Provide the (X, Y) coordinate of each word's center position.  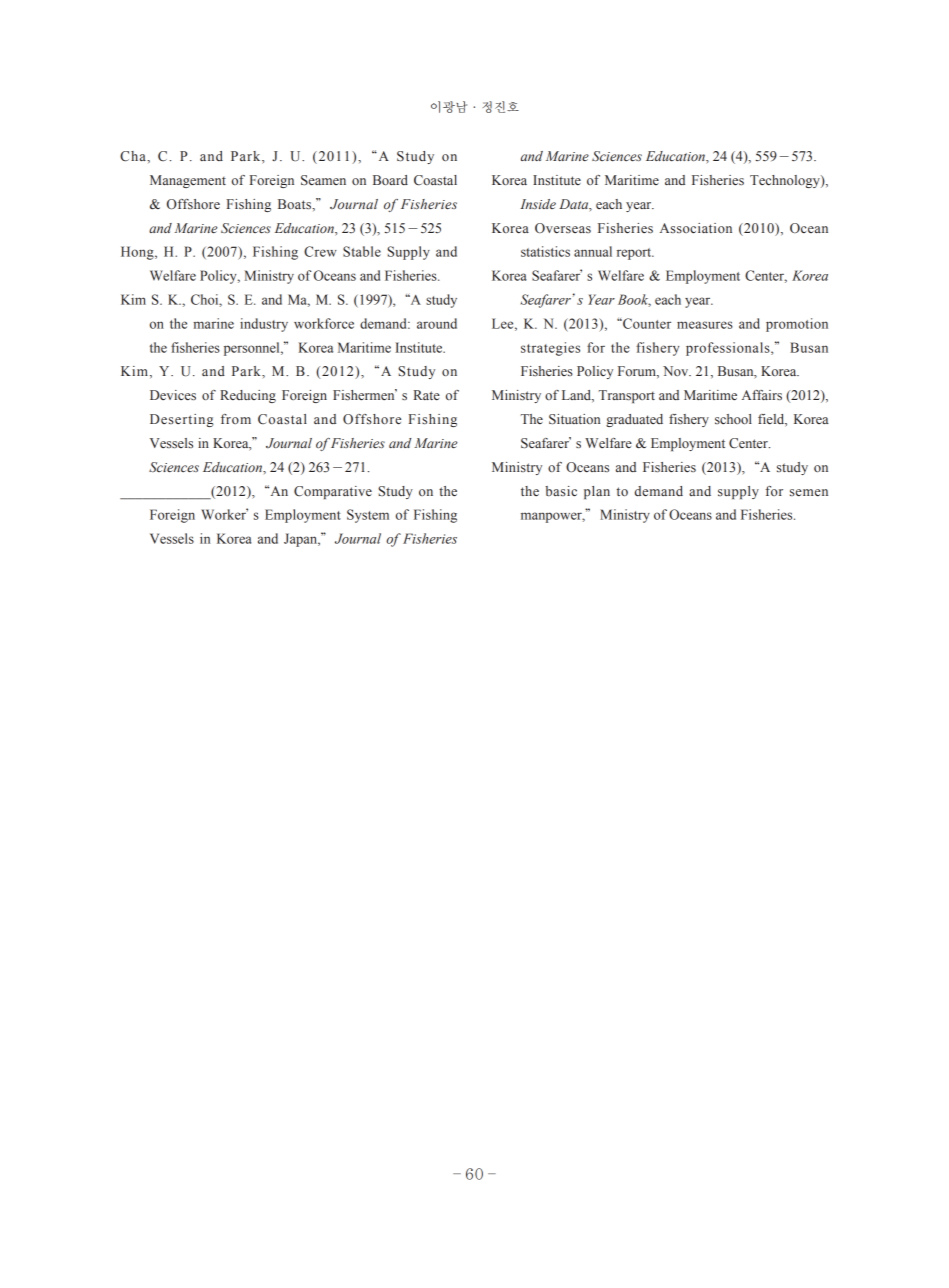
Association (696, 228)
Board (390, 180)
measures (705, 325)
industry (264, 325)
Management (188, 181)
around (437, 323)
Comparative (333, 492)
